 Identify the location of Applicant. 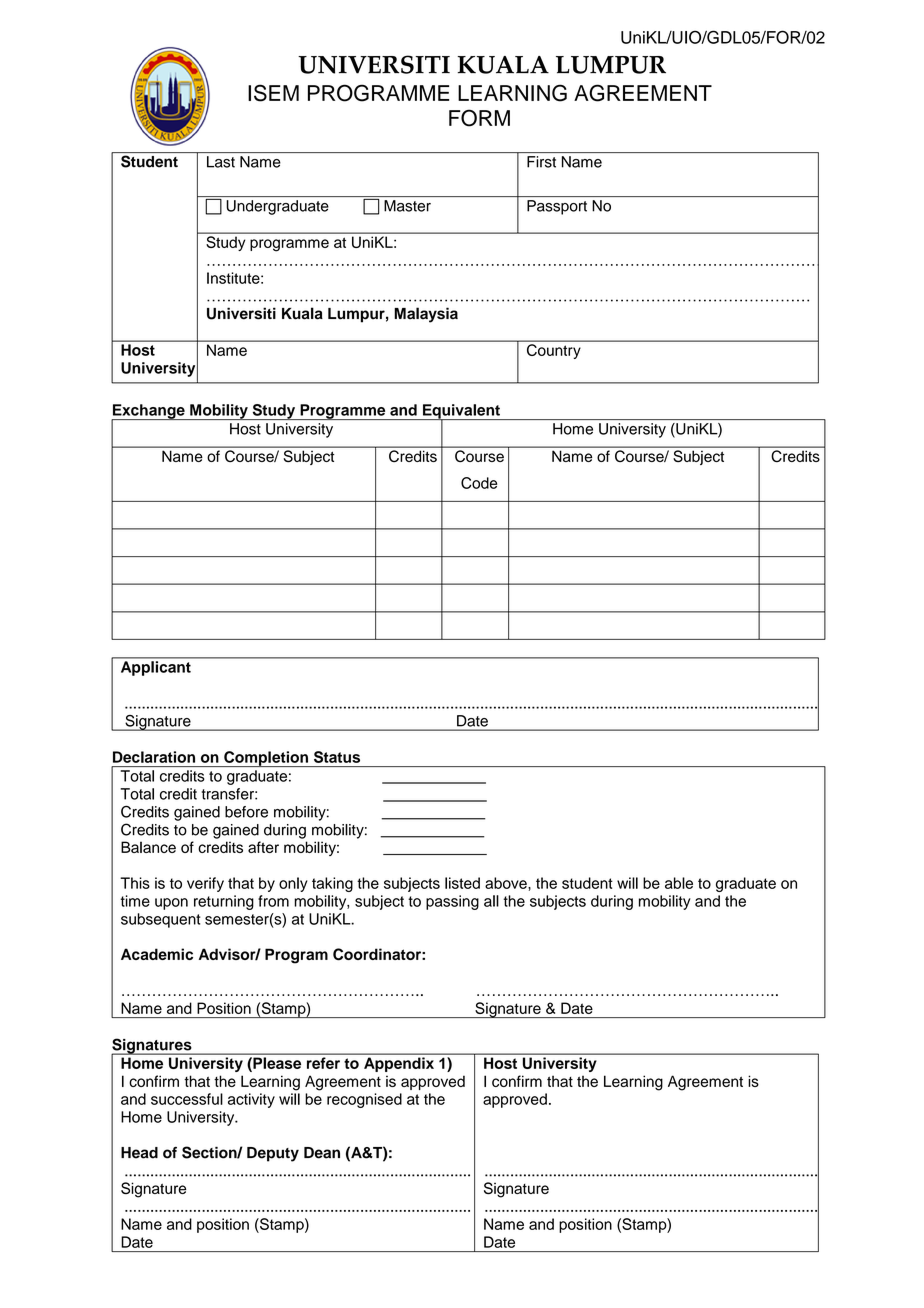
(156, 668).
